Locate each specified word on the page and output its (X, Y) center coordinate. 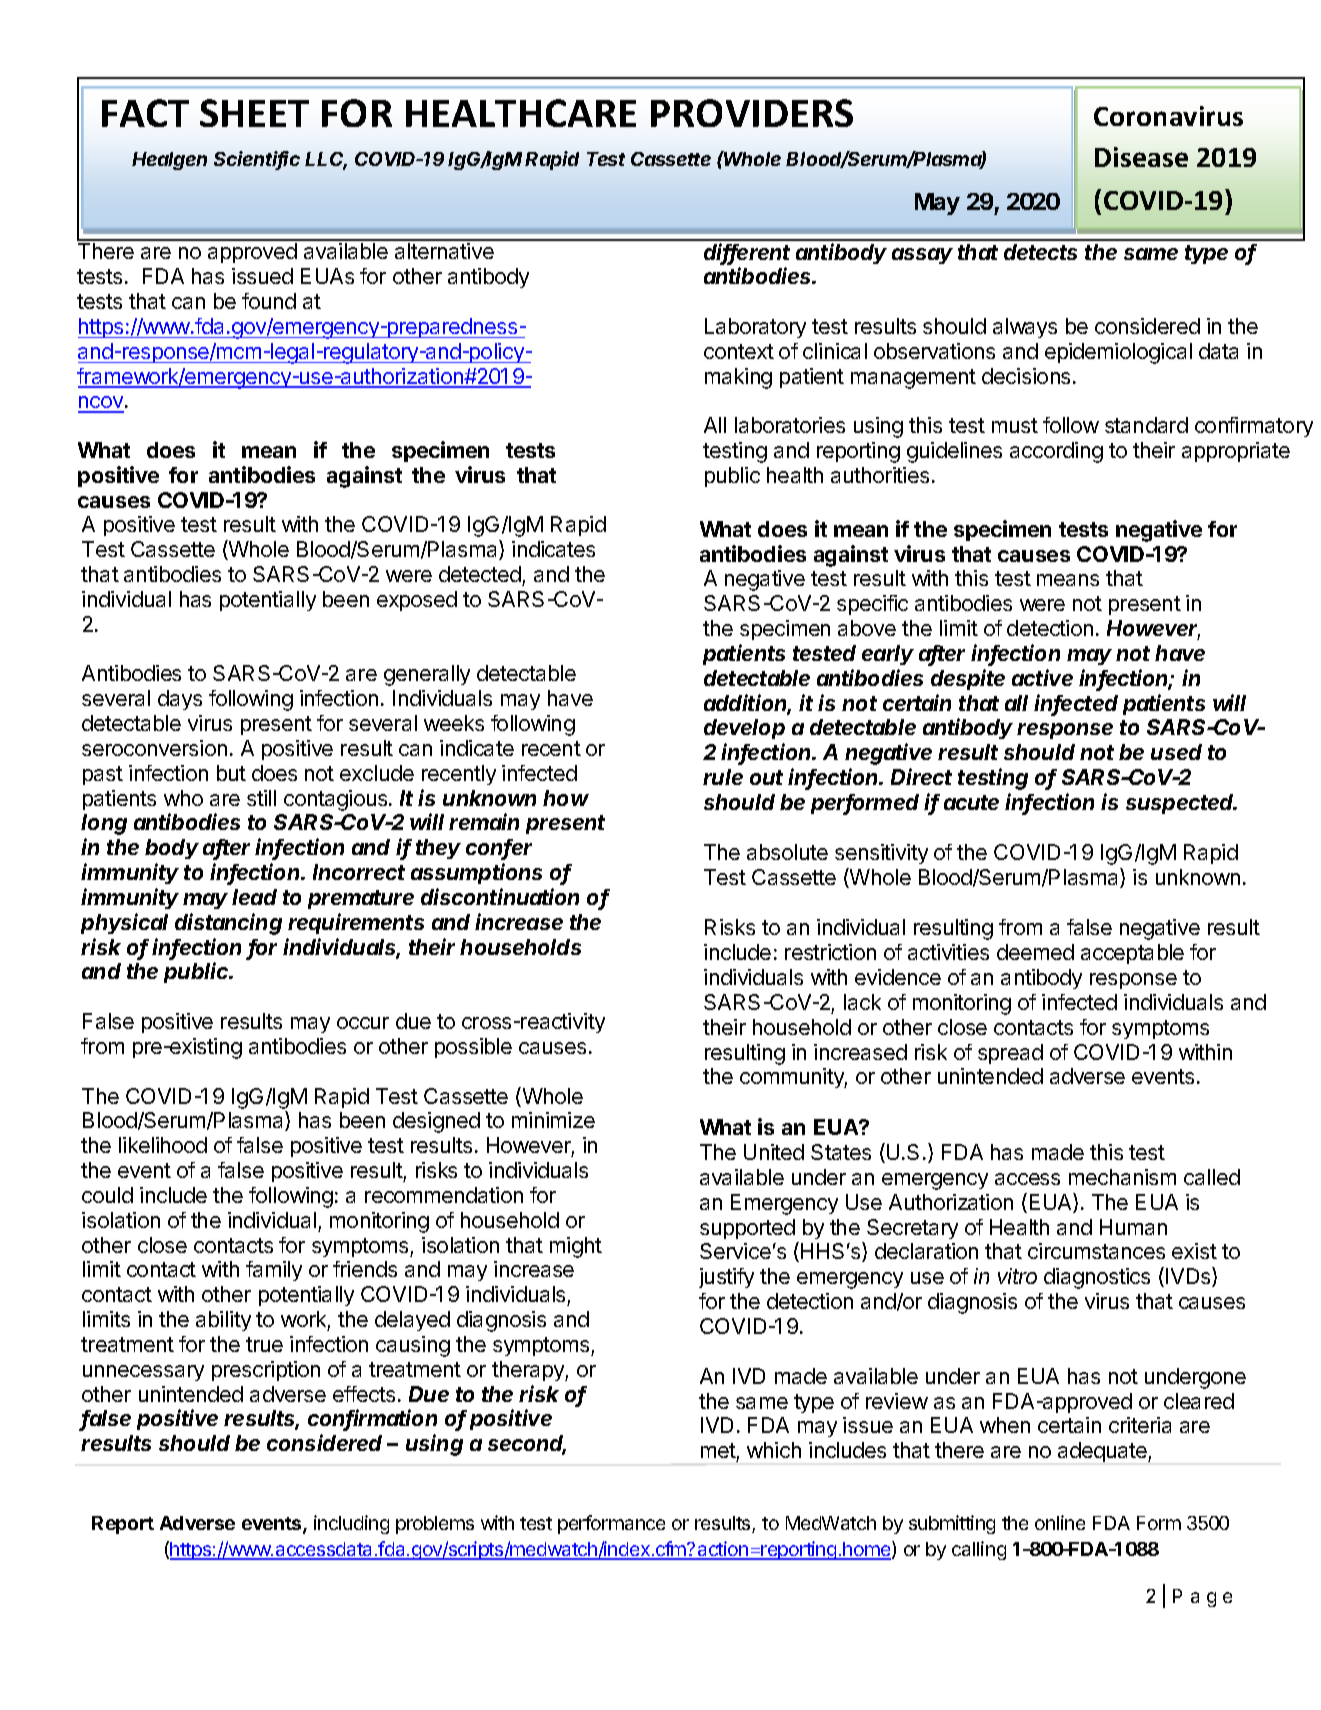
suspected (1181, 804)
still (261, 798)
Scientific (257, 160)
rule (723, 777)
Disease (1141, 157)
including (351, 1524)
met (718, 1450)
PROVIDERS (752, 113)
